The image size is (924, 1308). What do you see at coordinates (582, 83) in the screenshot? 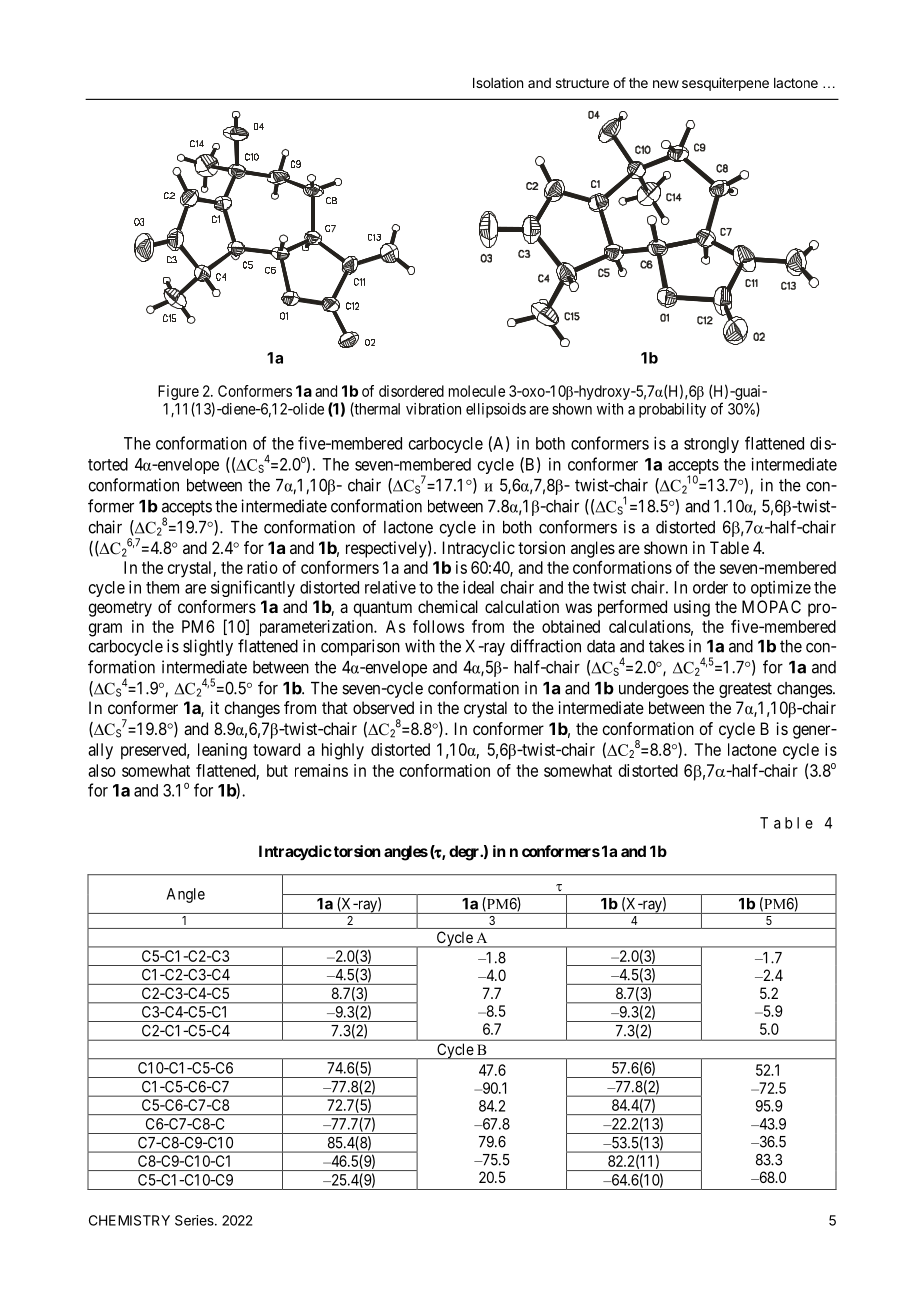
I see `structure` at bounding box center [582, 83].
